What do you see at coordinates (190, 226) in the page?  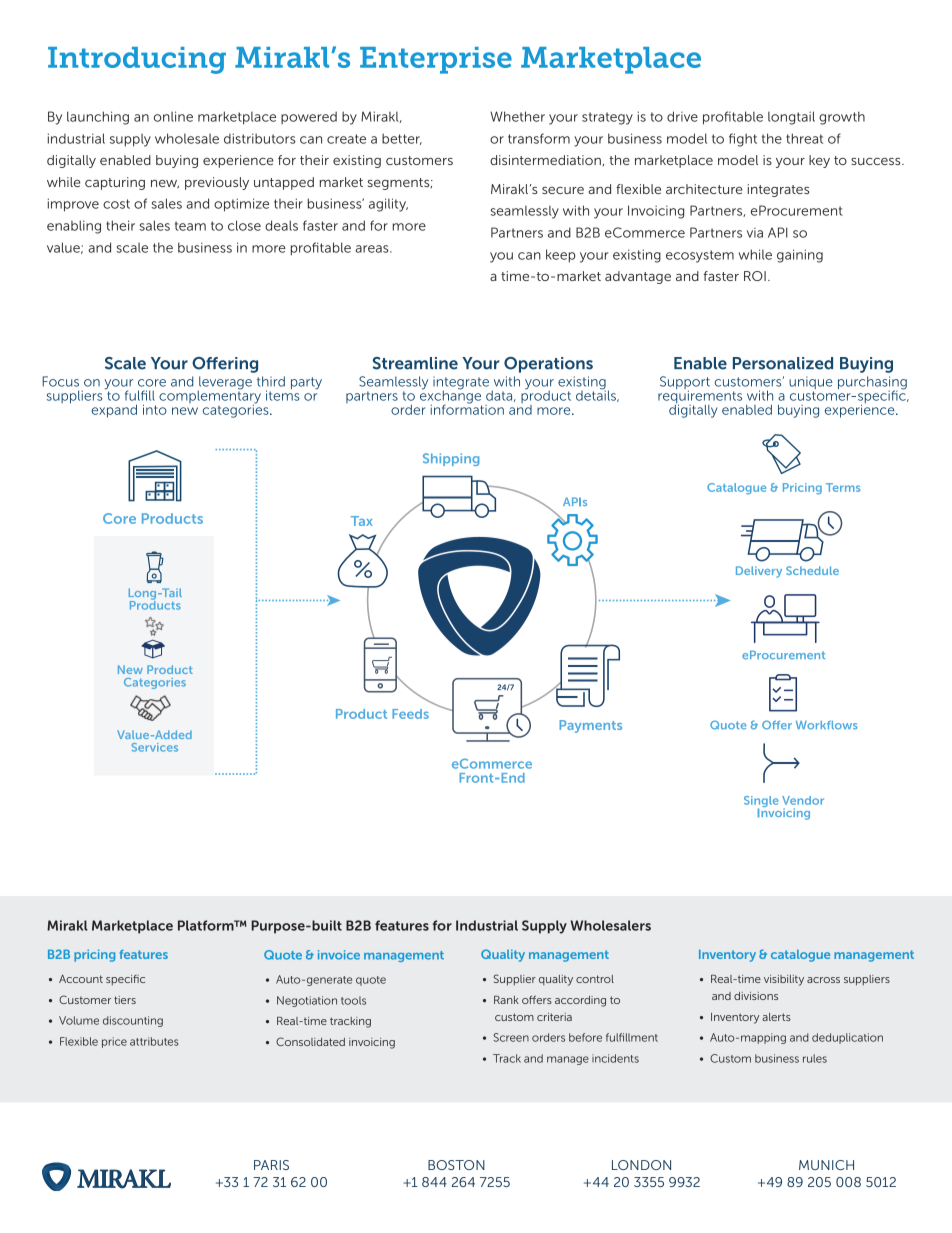 I see `team` at bounding box center [190, 226].
